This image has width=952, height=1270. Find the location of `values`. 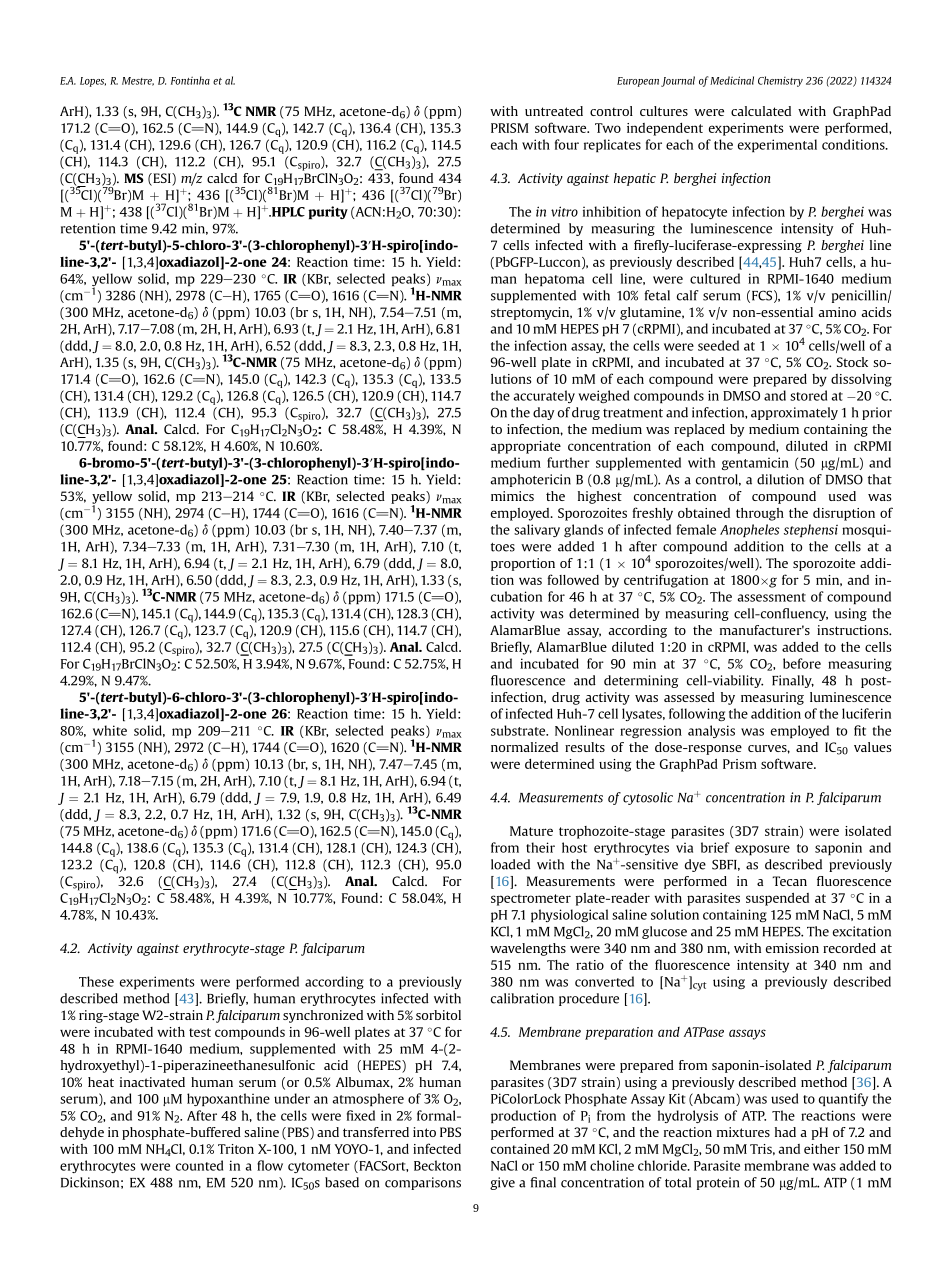

values is located at coordinates (872, 747).
